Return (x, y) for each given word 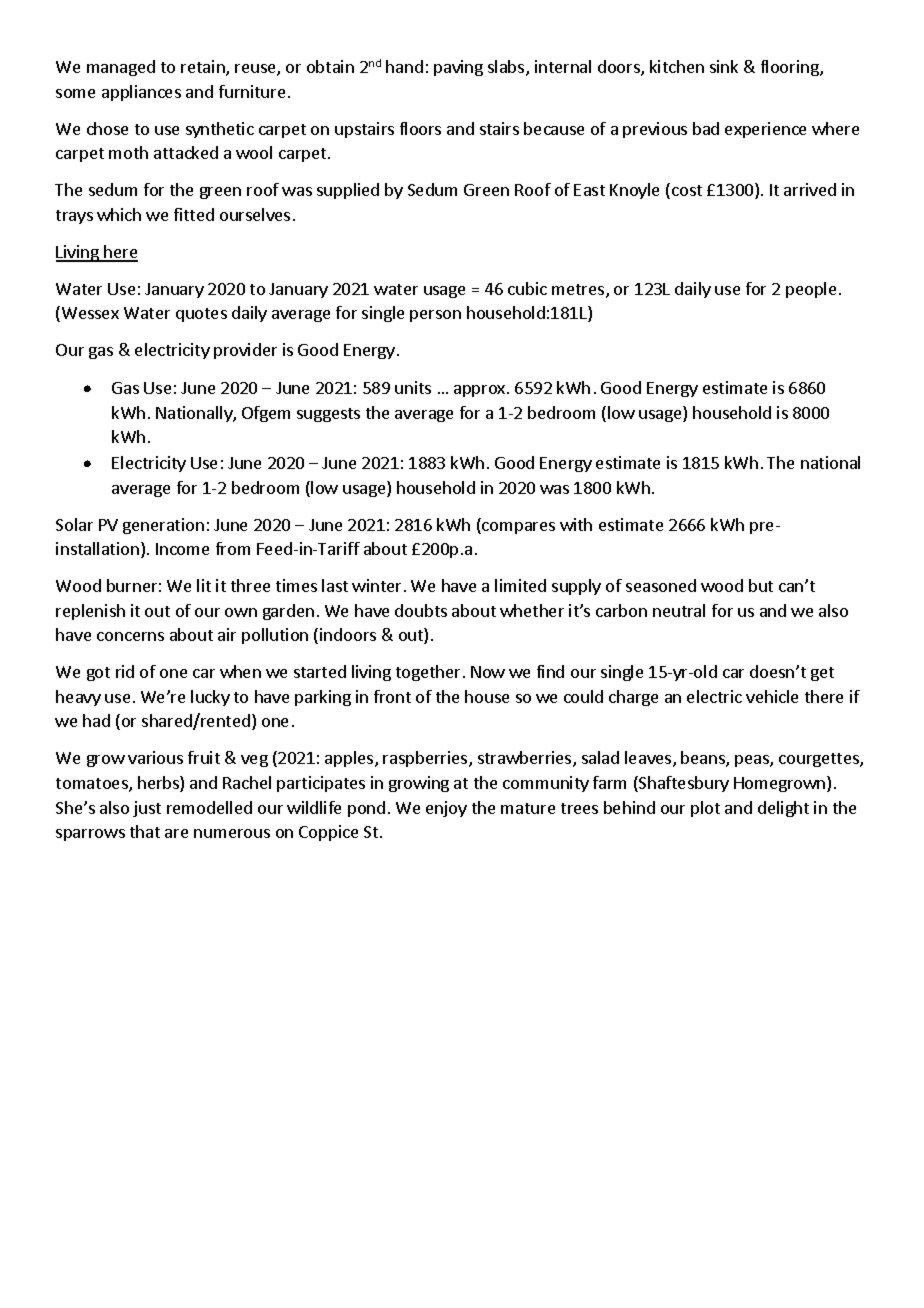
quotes (201, 315)
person (435, 316)
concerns (130, 636)
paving (458, 68)
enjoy (446, 809)
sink (724, 66)
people (811, 290)
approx (481, 391)
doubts (421, 610)
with (576, 524)
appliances (141, 93)
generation (163, 526)
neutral (679, 610)
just (147, 809)
